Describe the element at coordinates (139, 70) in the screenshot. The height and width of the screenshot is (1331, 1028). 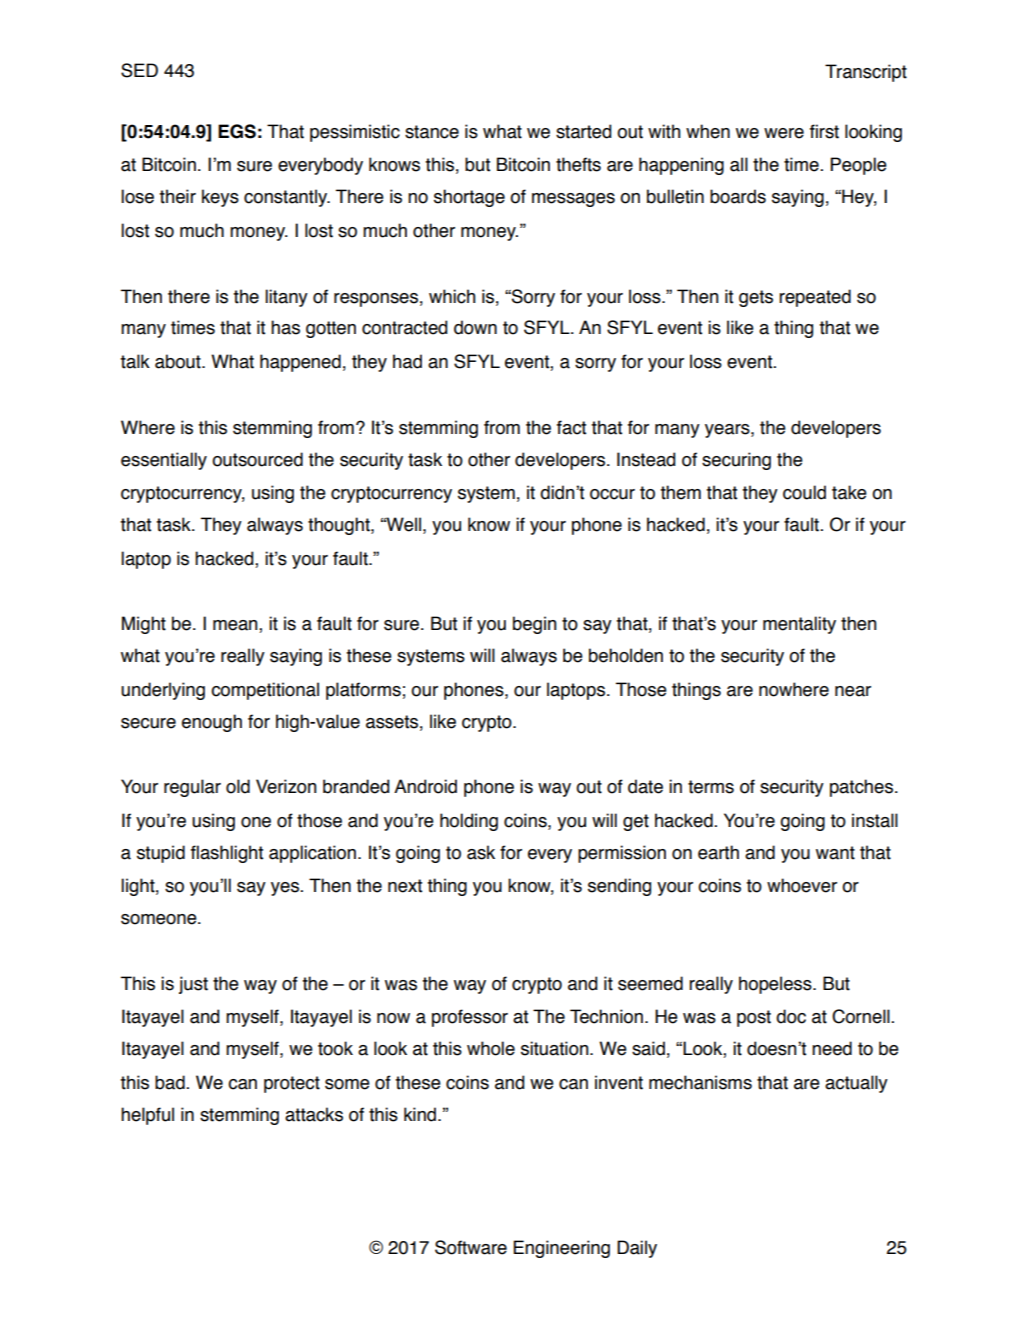
I see `SED` at that location.
